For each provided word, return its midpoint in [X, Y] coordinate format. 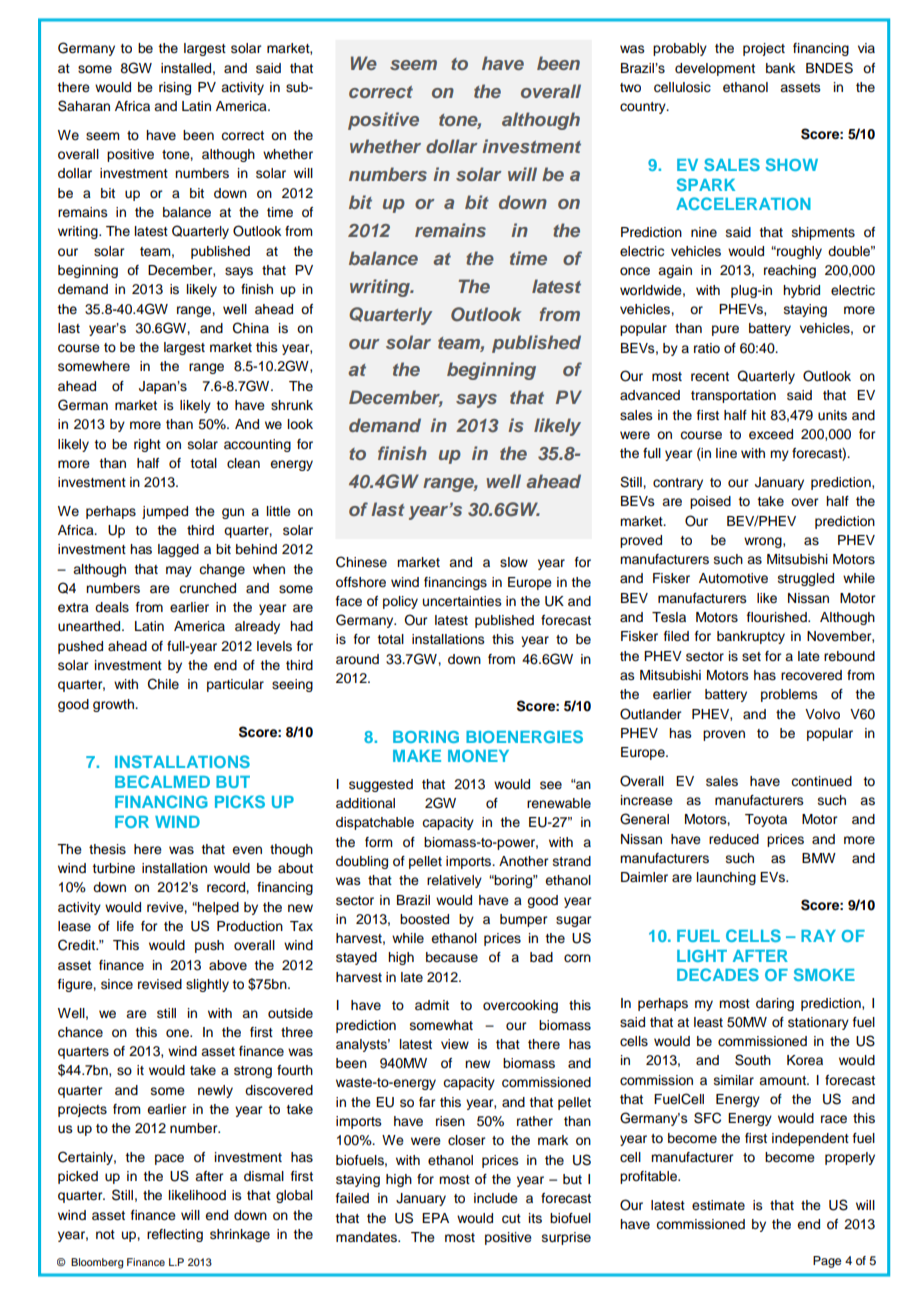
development [715, 69]
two [630, 87]
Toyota [766, 820]
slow [514, 562]
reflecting [175, 1235]
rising [175, 88]
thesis [107, 849]
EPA [435, 1218]
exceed [771, 434]
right [147, 445]
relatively [454, 881]
